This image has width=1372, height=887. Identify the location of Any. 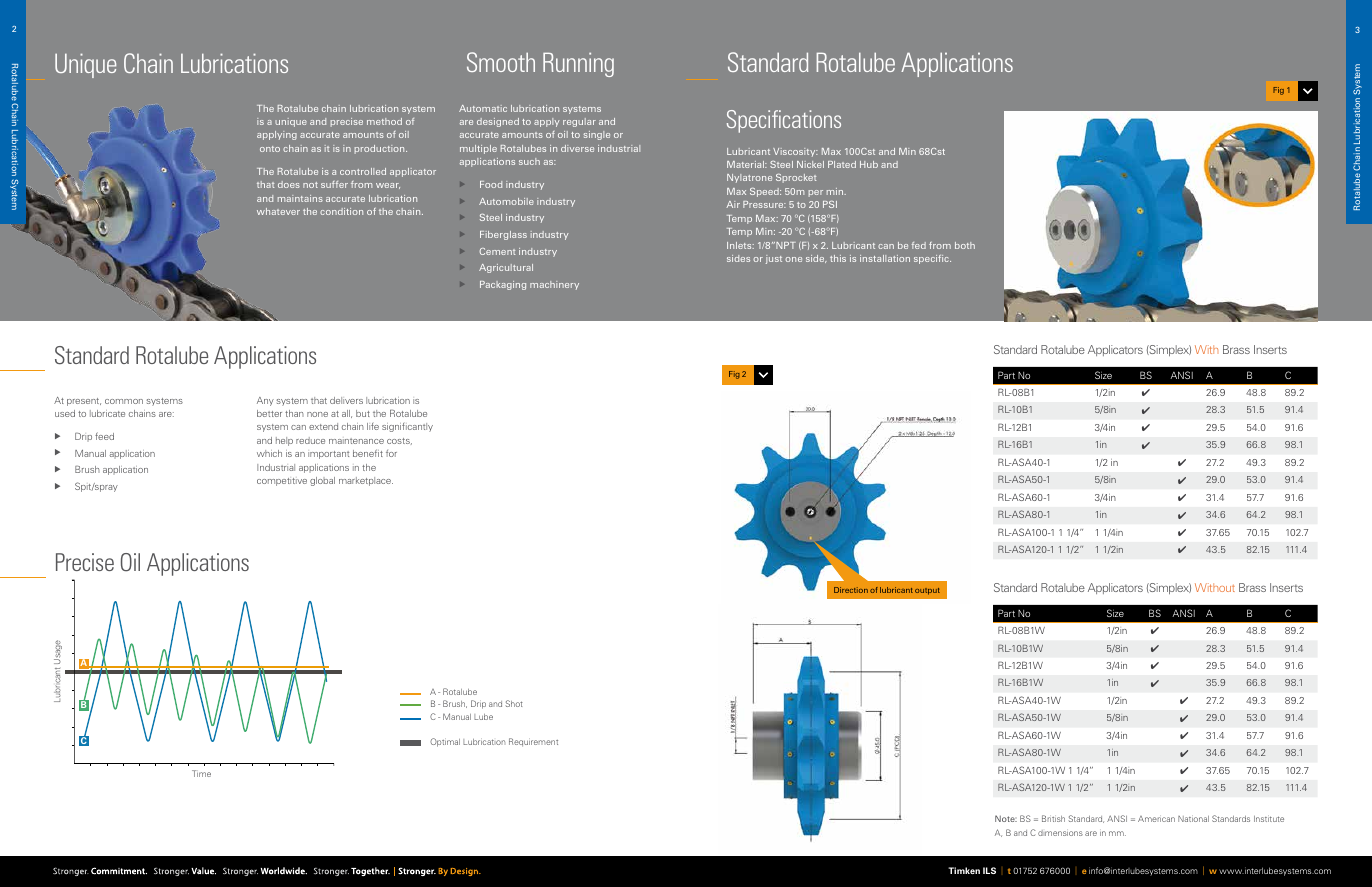
(265, 401).
